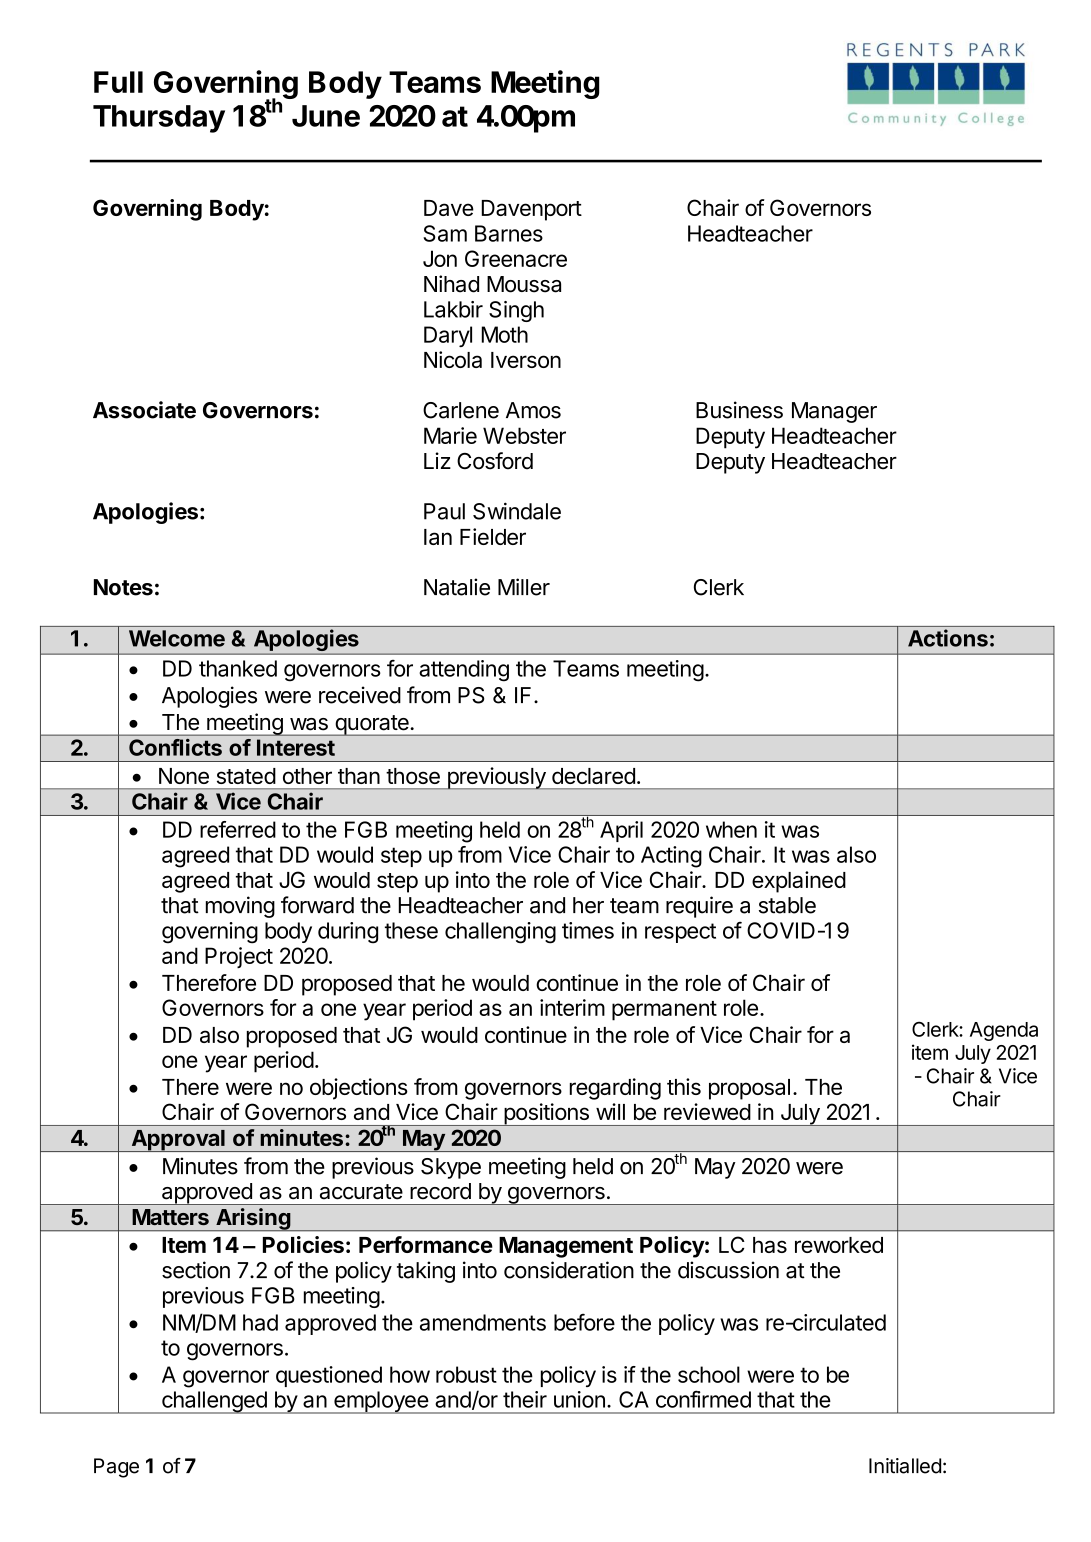 The width and height of the document is (1091, 1542). I want to click on Welcome, so click(177, 638).
